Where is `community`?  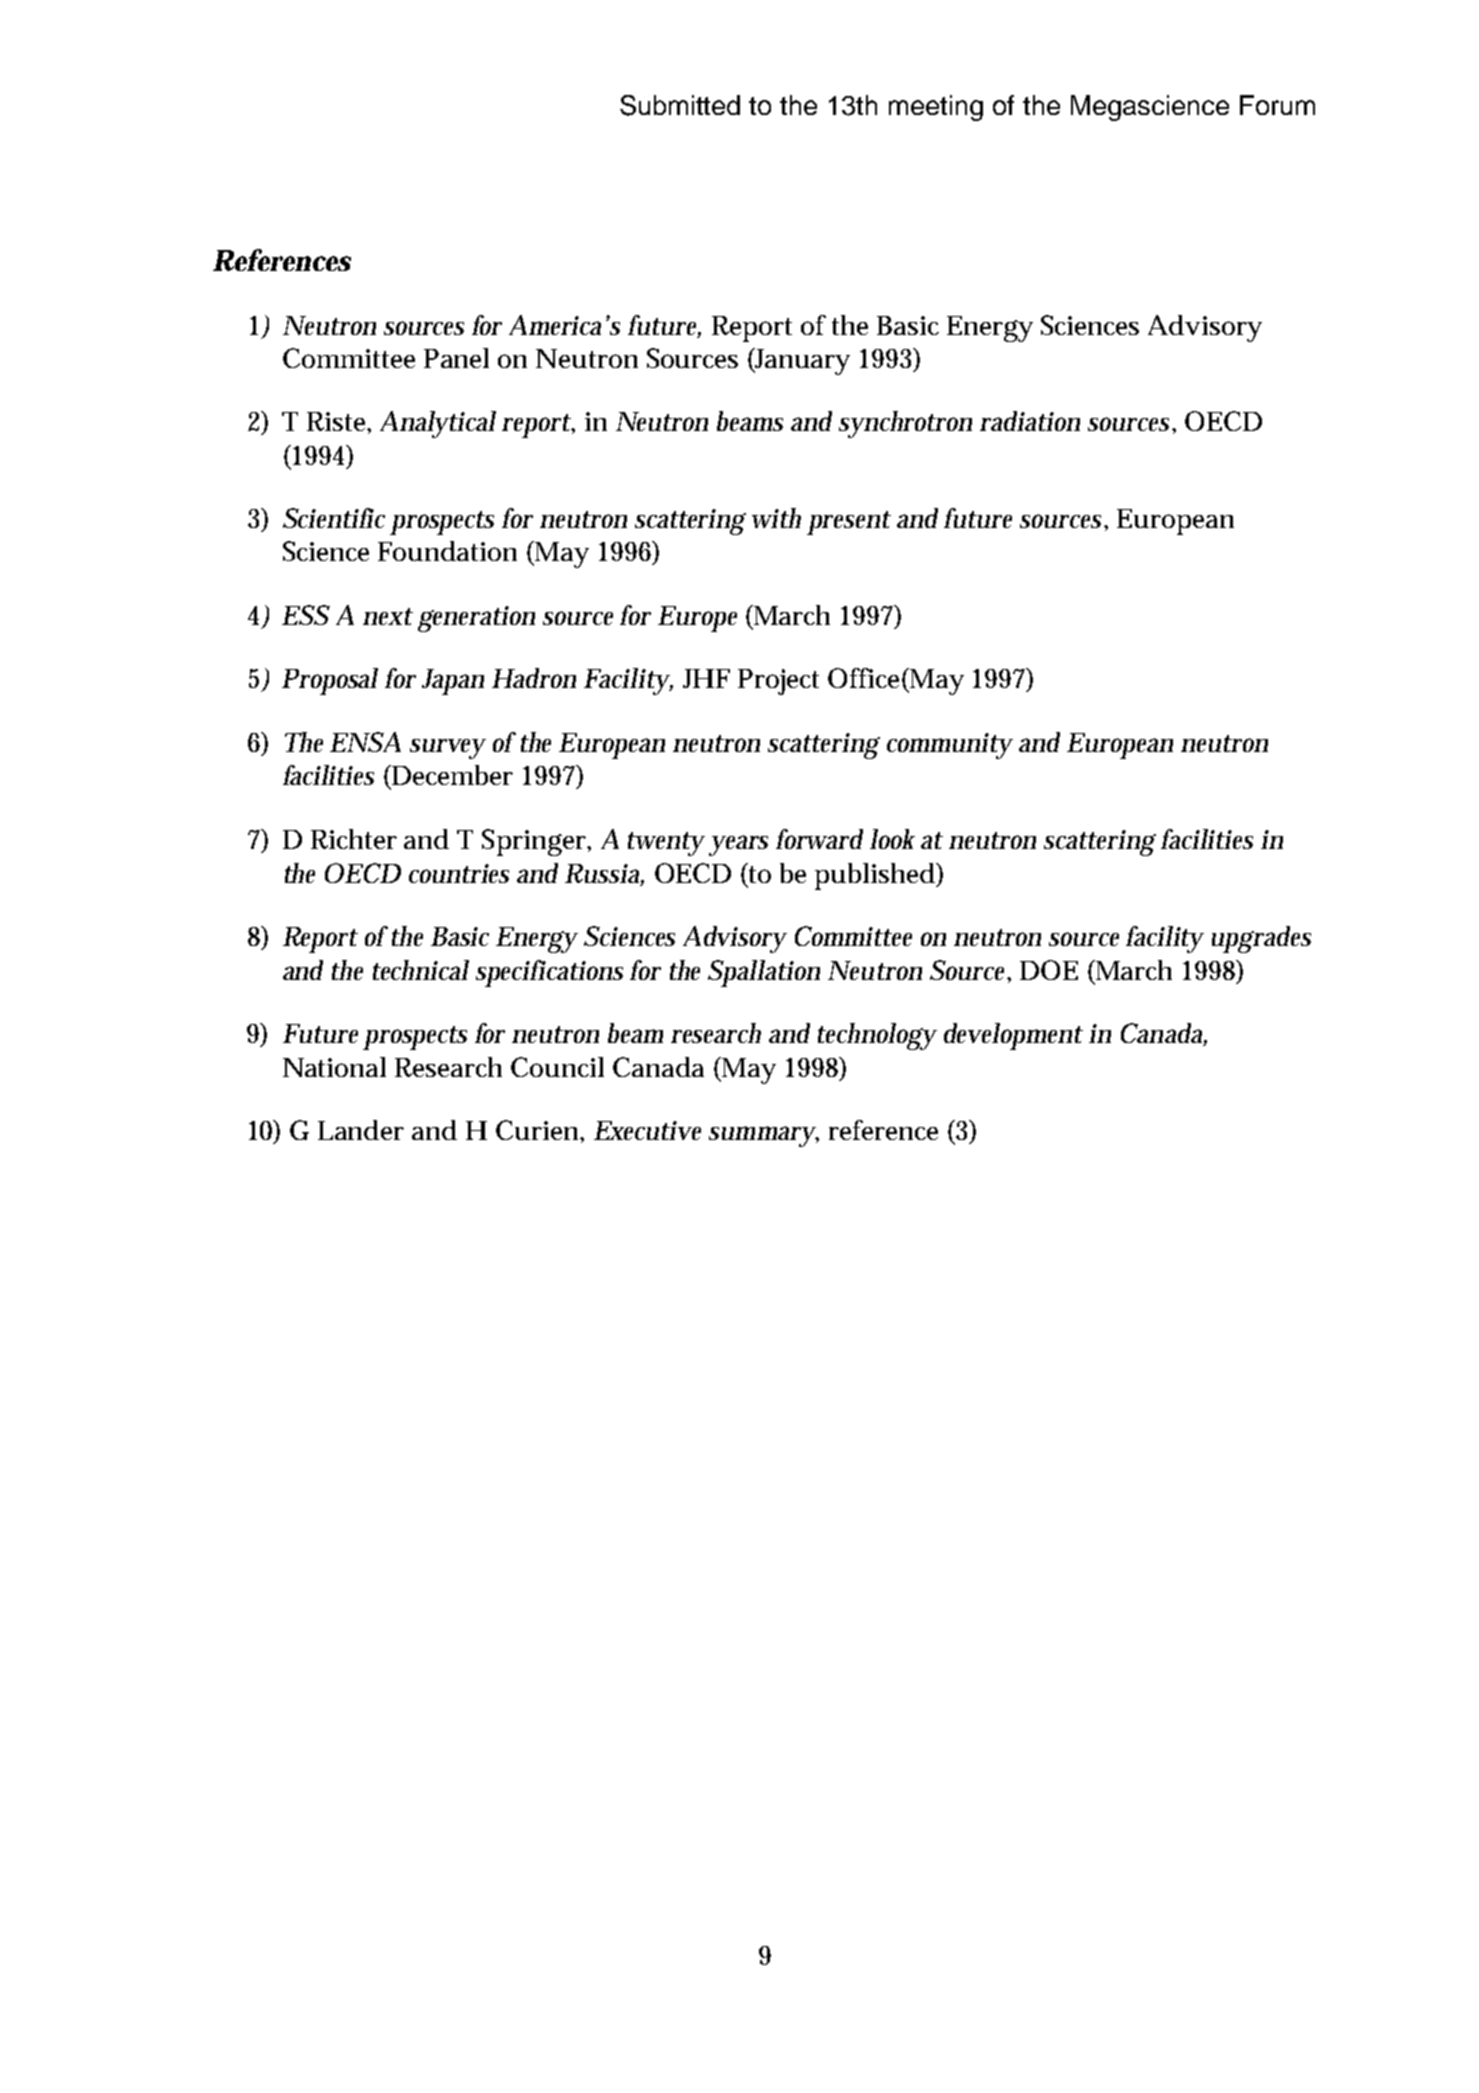 community is located at coordinates (950, 746).
